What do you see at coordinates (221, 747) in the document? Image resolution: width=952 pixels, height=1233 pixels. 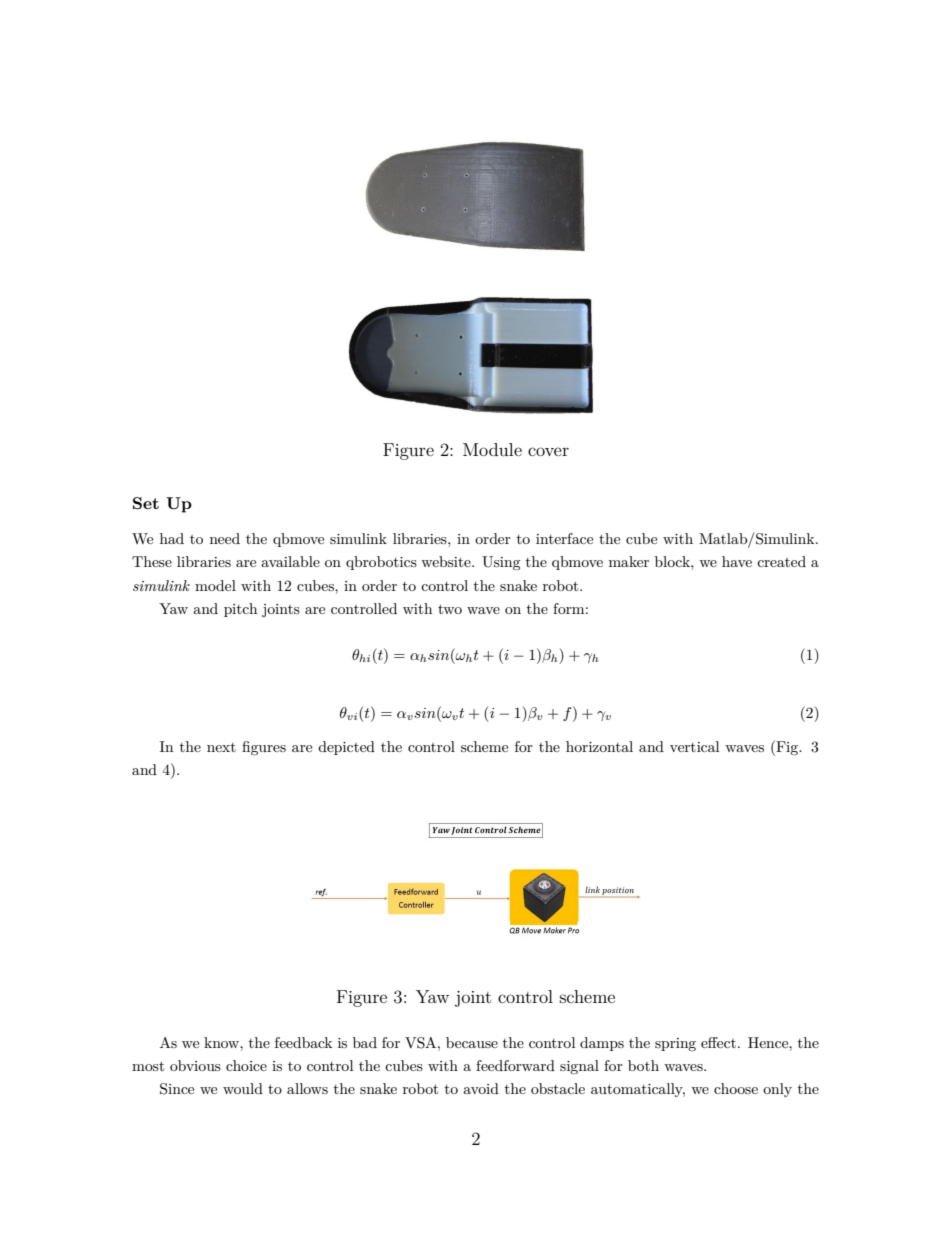 I see `next` at bounding box center [221, 747].
